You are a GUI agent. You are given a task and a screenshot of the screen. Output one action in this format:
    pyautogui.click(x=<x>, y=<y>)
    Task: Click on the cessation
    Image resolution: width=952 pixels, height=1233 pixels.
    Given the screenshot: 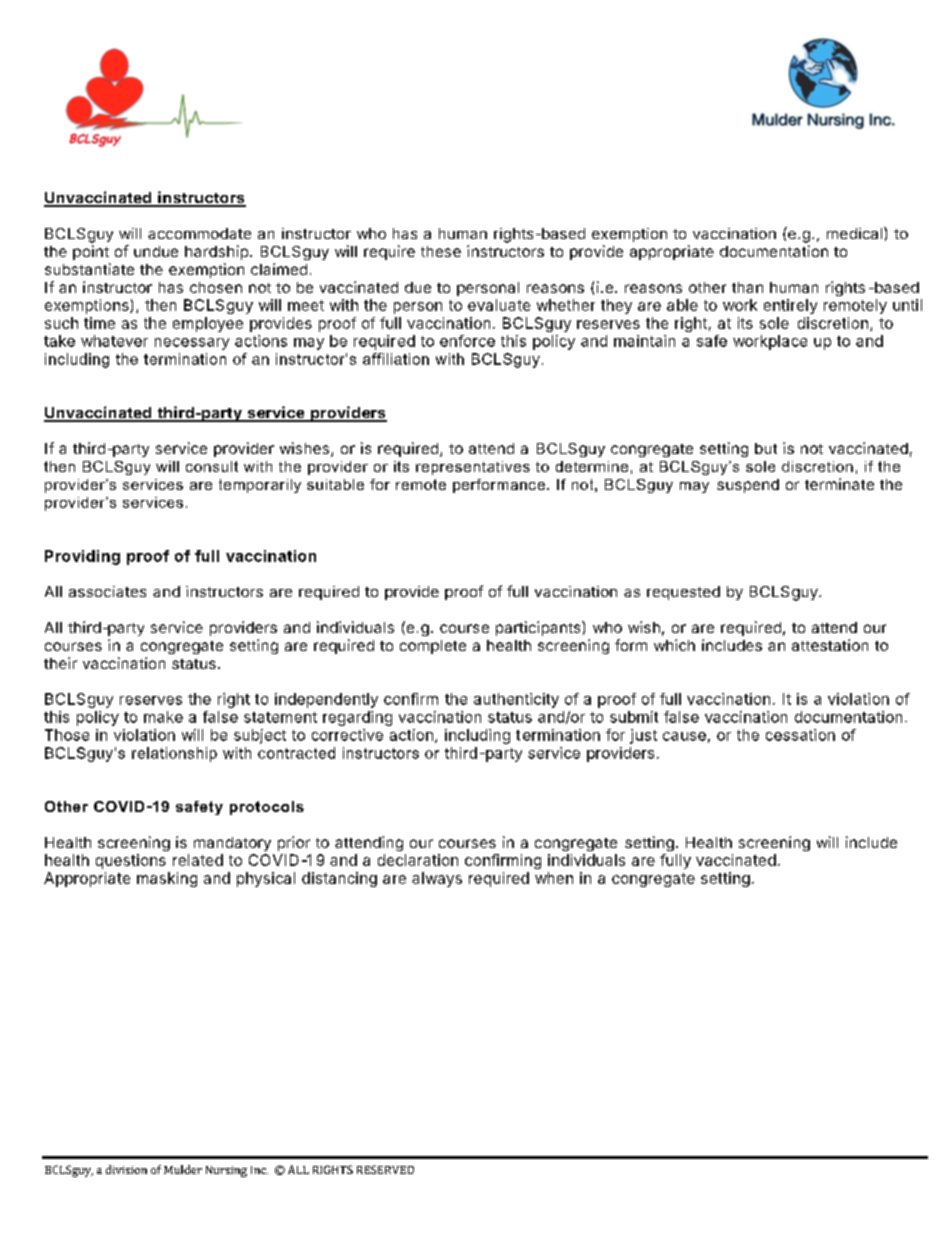 What is the action you would take?
    pyautogui.click(x=800, y=735)
